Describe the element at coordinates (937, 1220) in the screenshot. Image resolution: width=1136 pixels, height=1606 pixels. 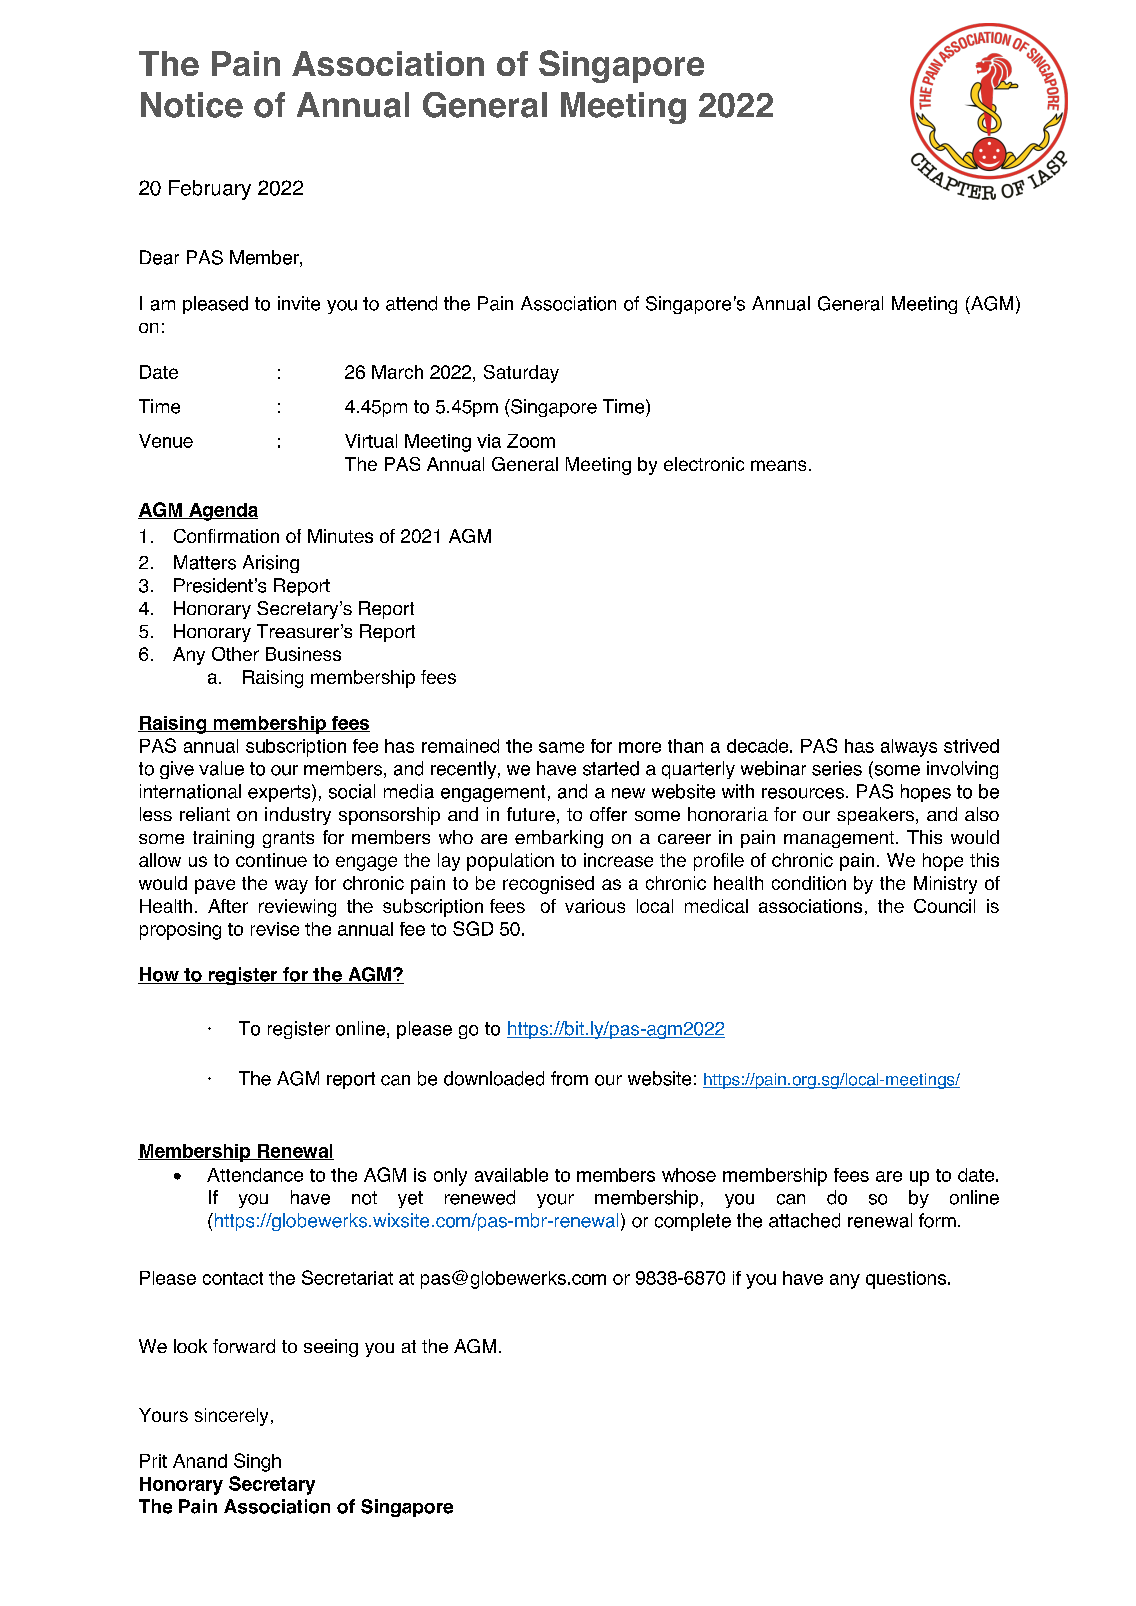
I see `form` at that location.
